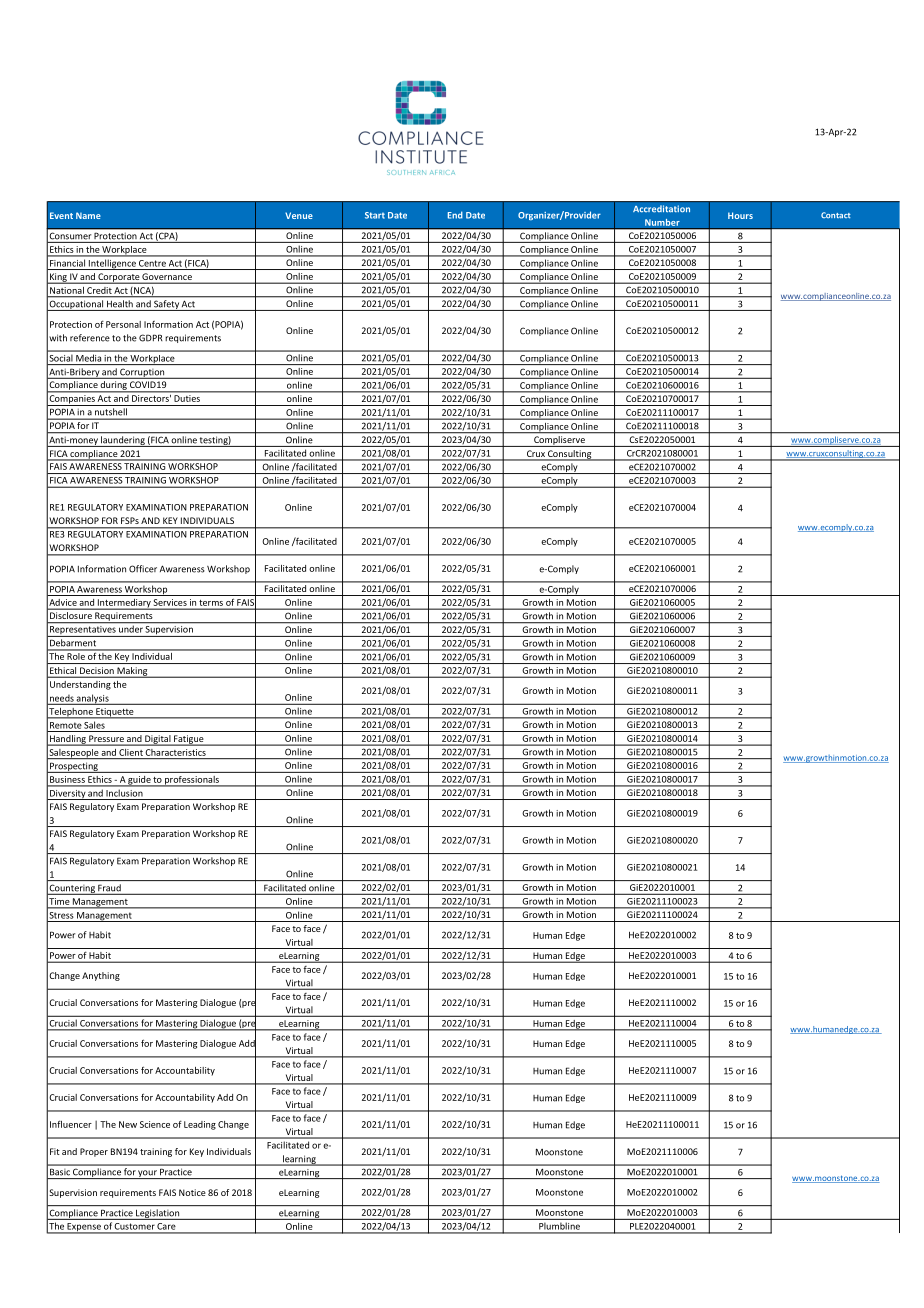  I want to click on guide, so click(139, 781).
